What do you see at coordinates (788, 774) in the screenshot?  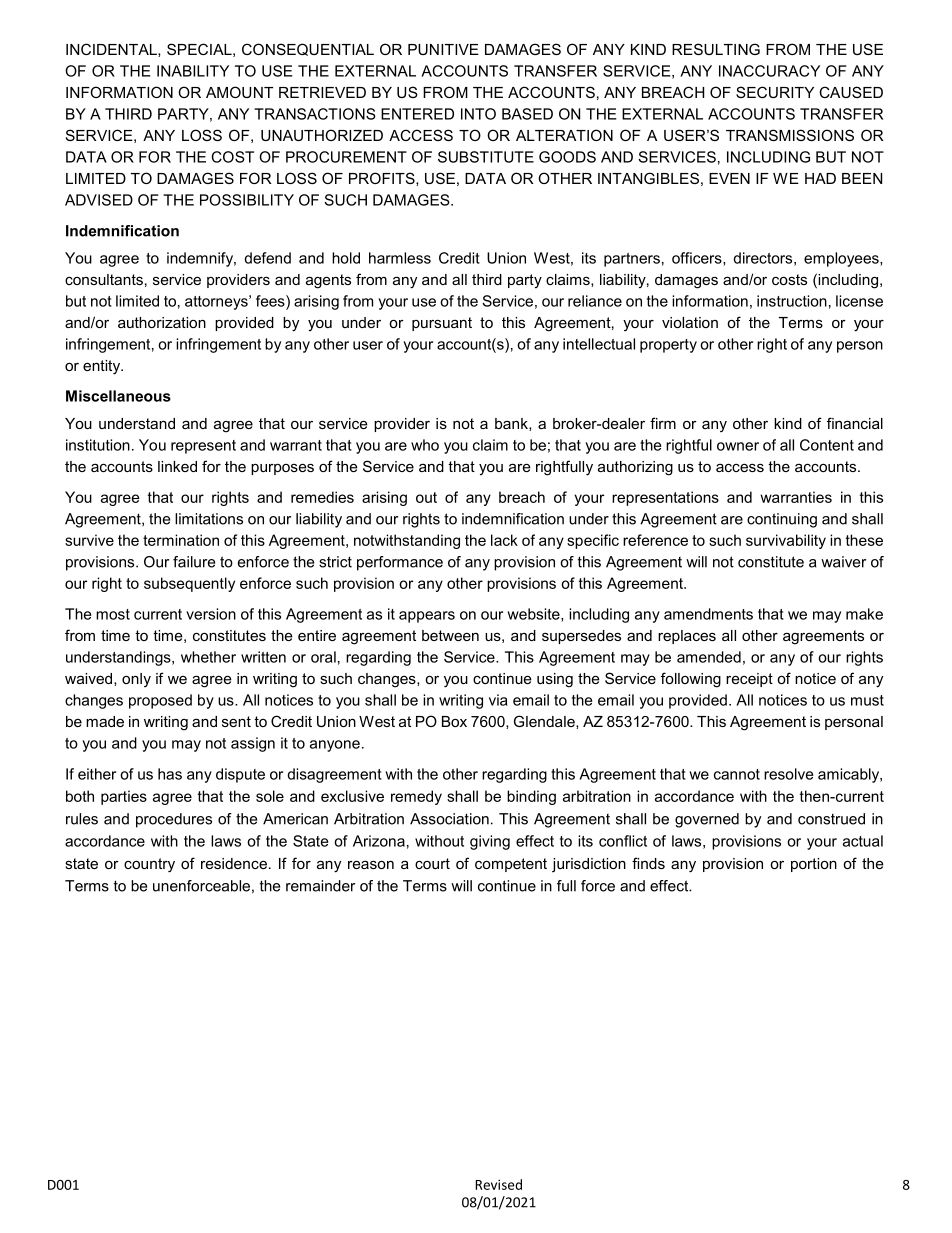 I see `resolve` at bounding box center [788, 774].
